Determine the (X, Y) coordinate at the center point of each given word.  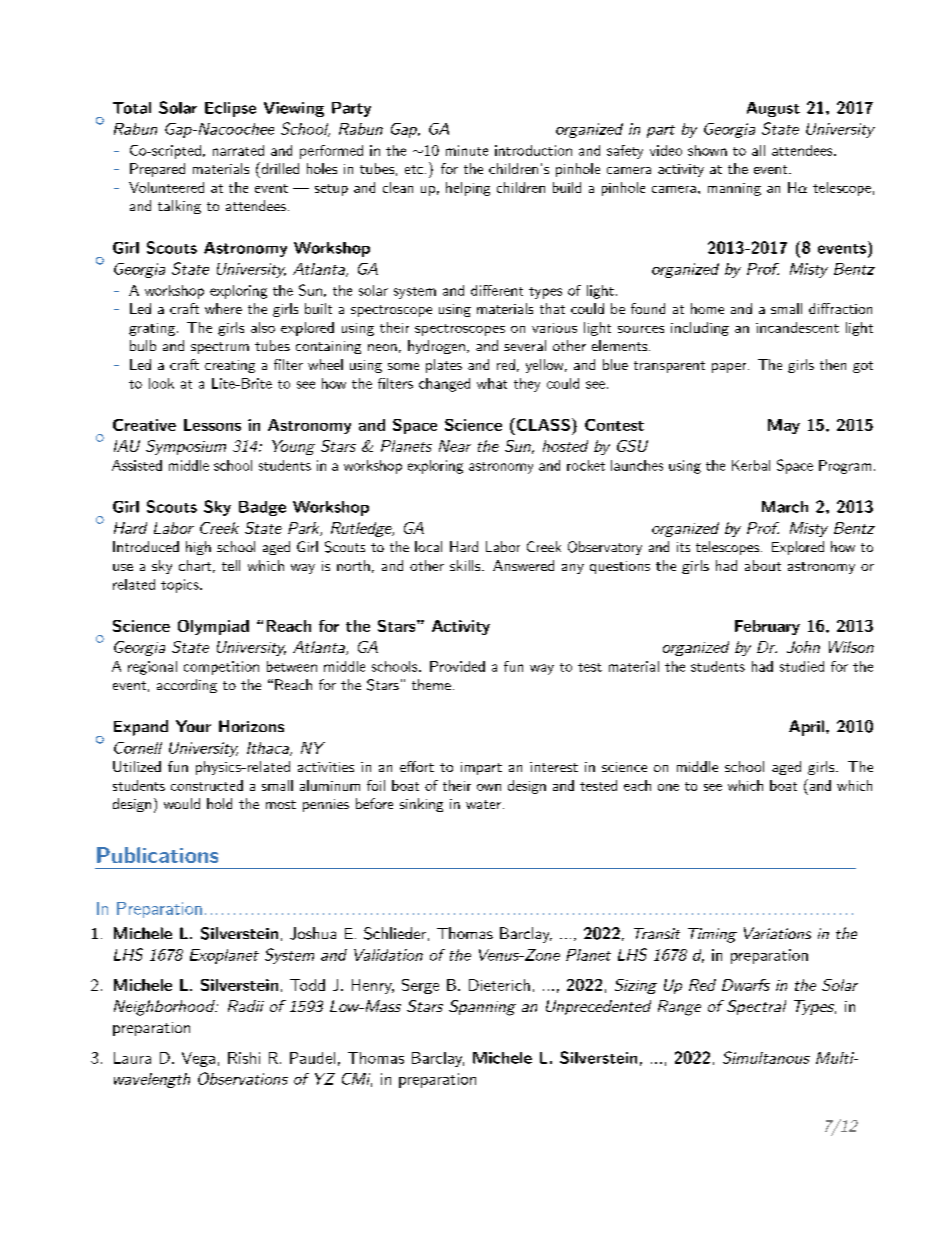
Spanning (482, 1008)
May (784, 426)
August (773, 109)
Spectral (756, 1007)
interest (554, 767)
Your (193, 726)
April (806, 728)
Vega (198, 1059)
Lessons (212, 425)
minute (467, 150)
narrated (238, 150)
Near (455, 446)
